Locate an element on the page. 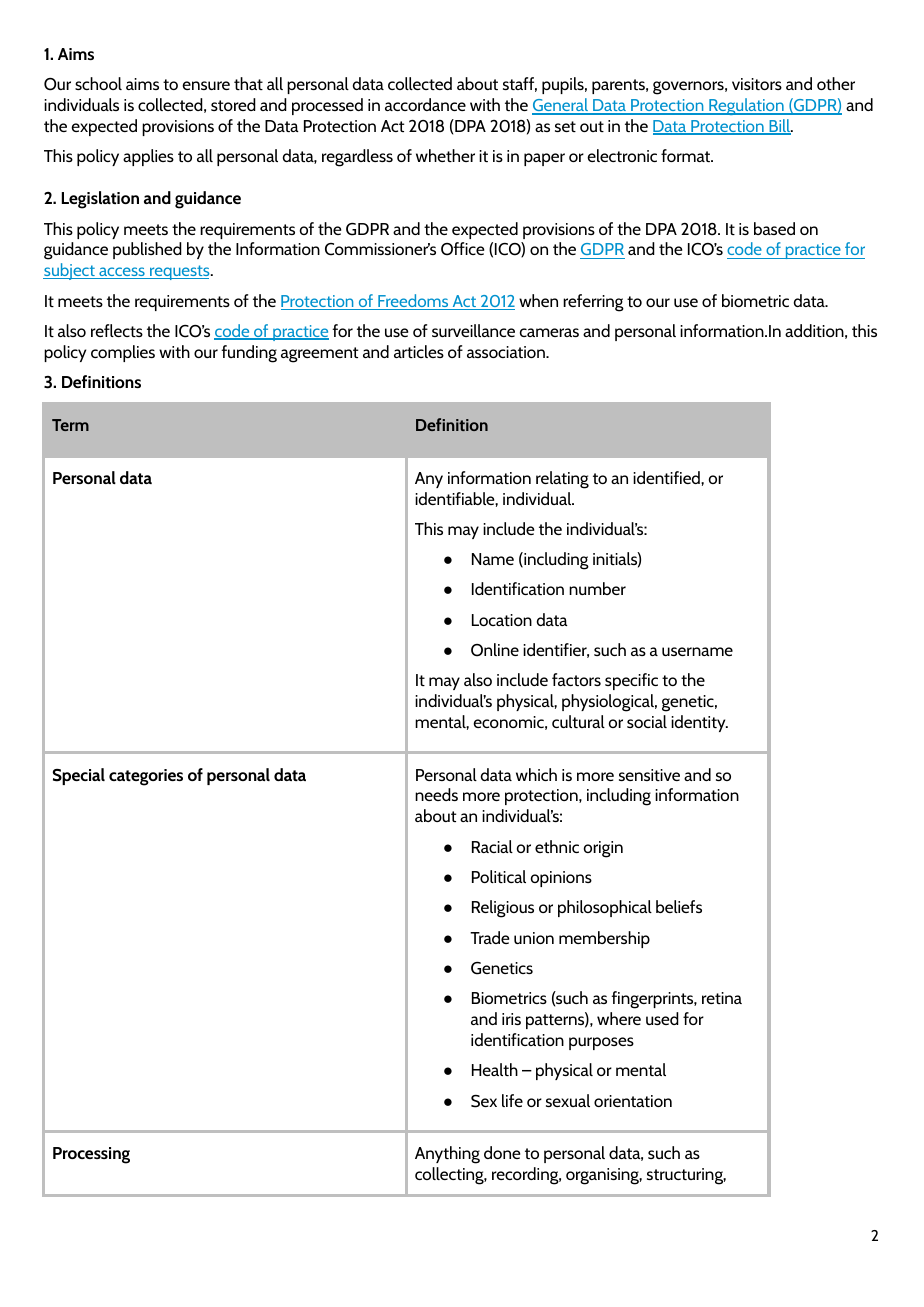  surveillance is located at coordinates (473, 330).
